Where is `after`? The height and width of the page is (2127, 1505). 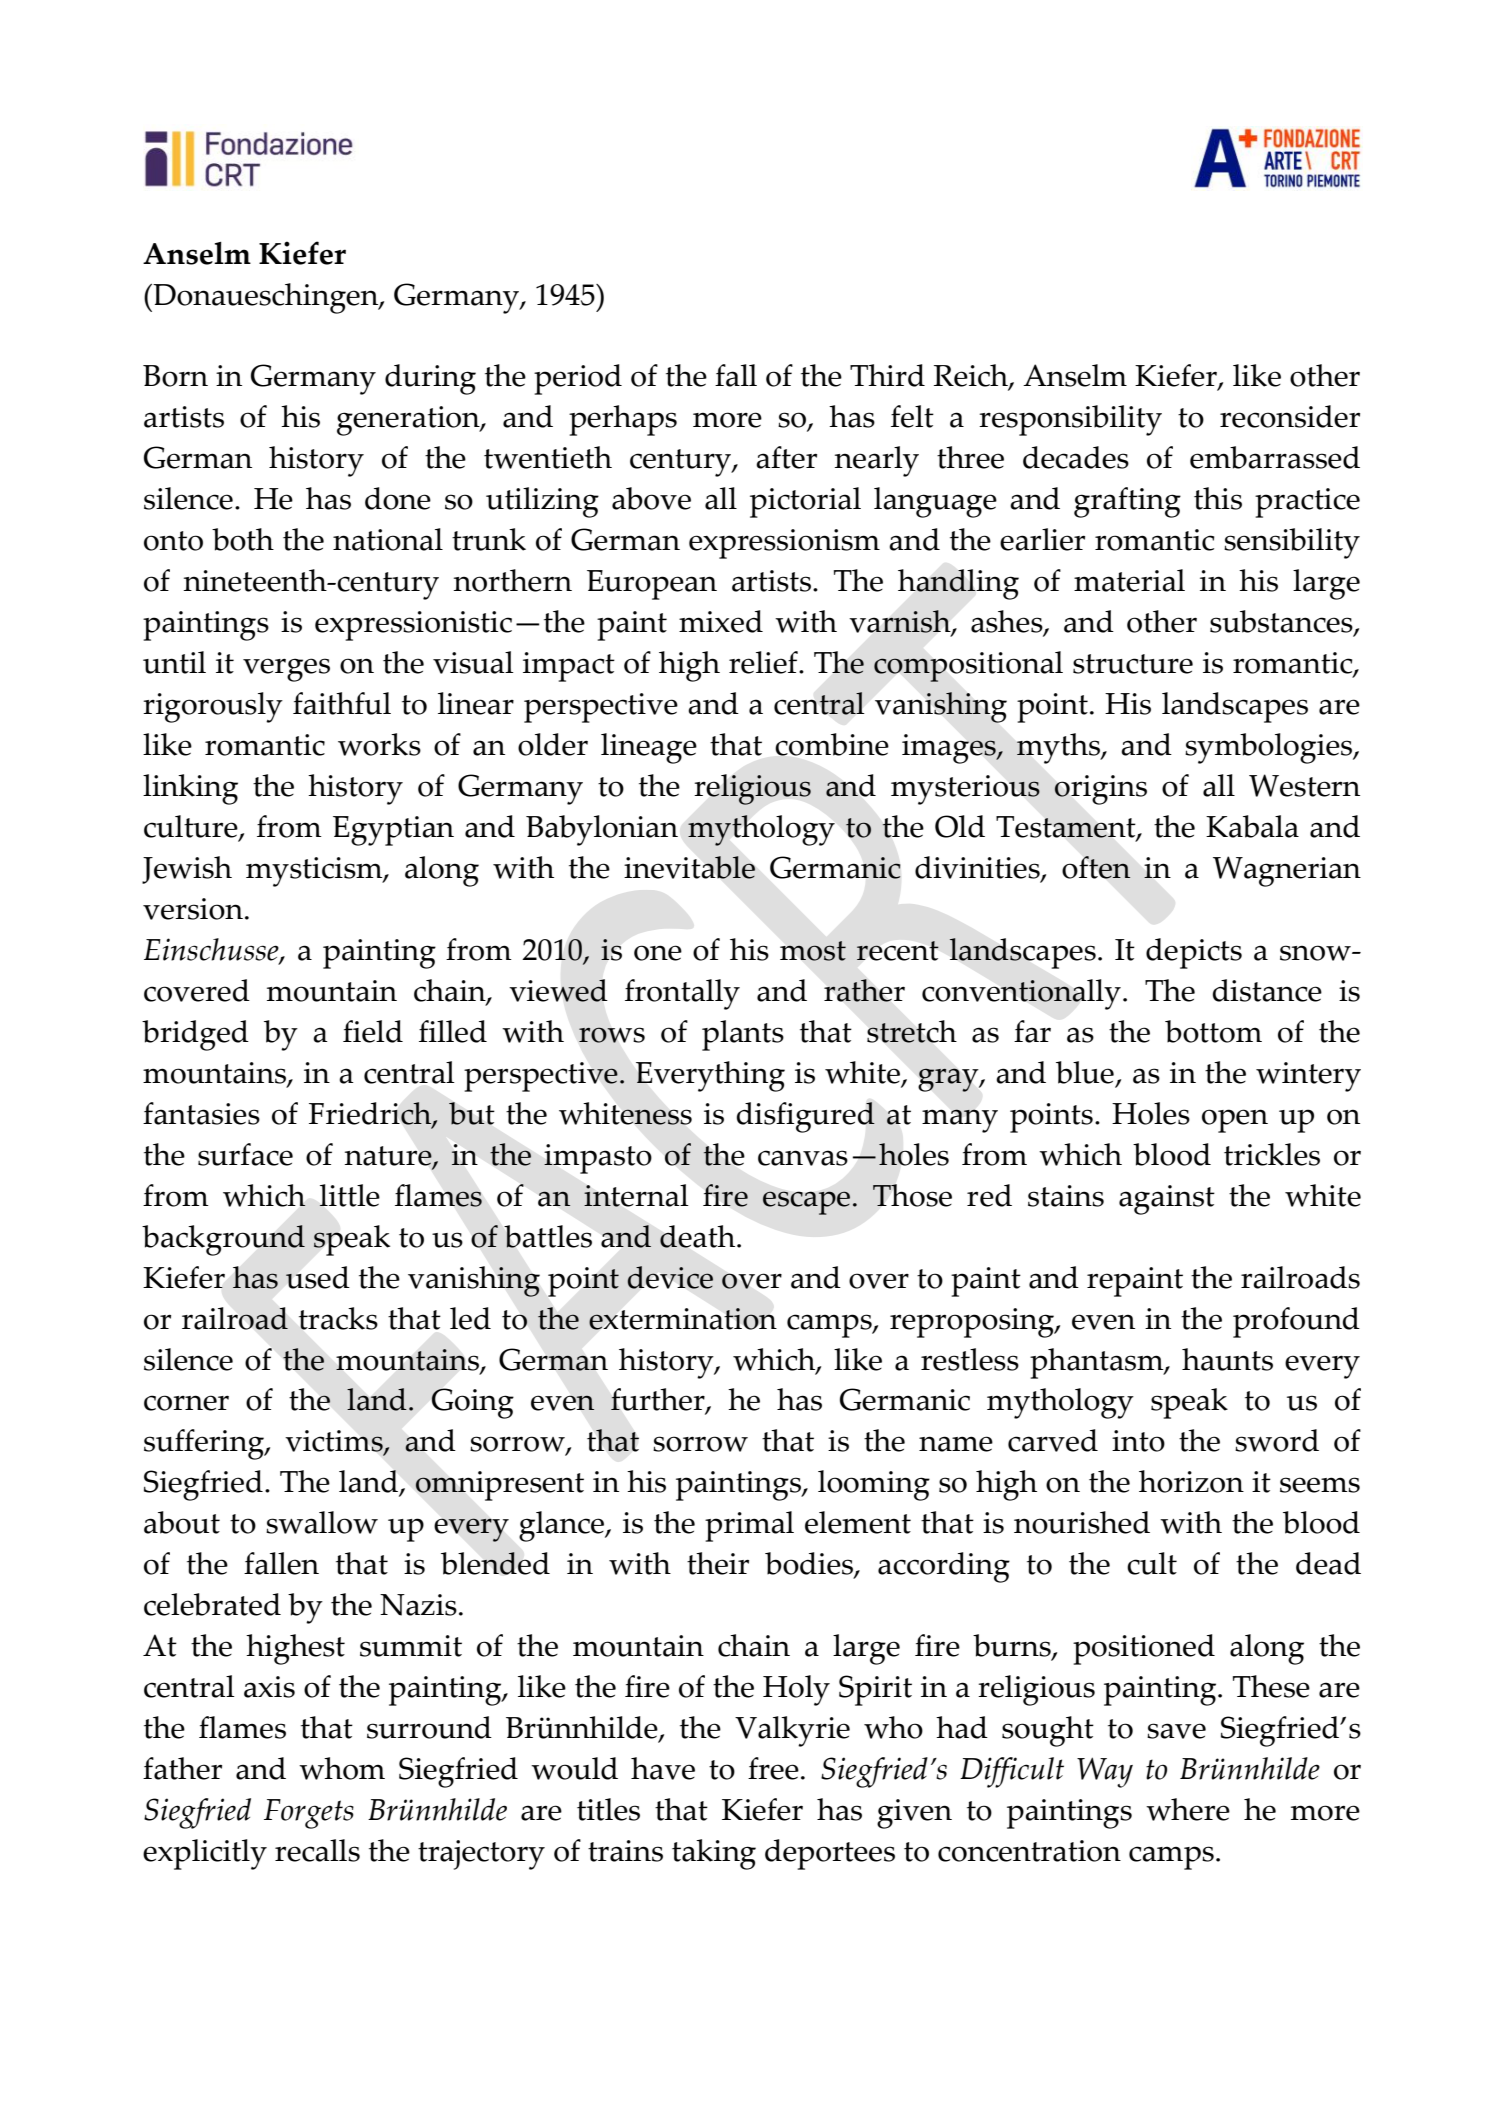 after is located at coordinates (786, 457).
